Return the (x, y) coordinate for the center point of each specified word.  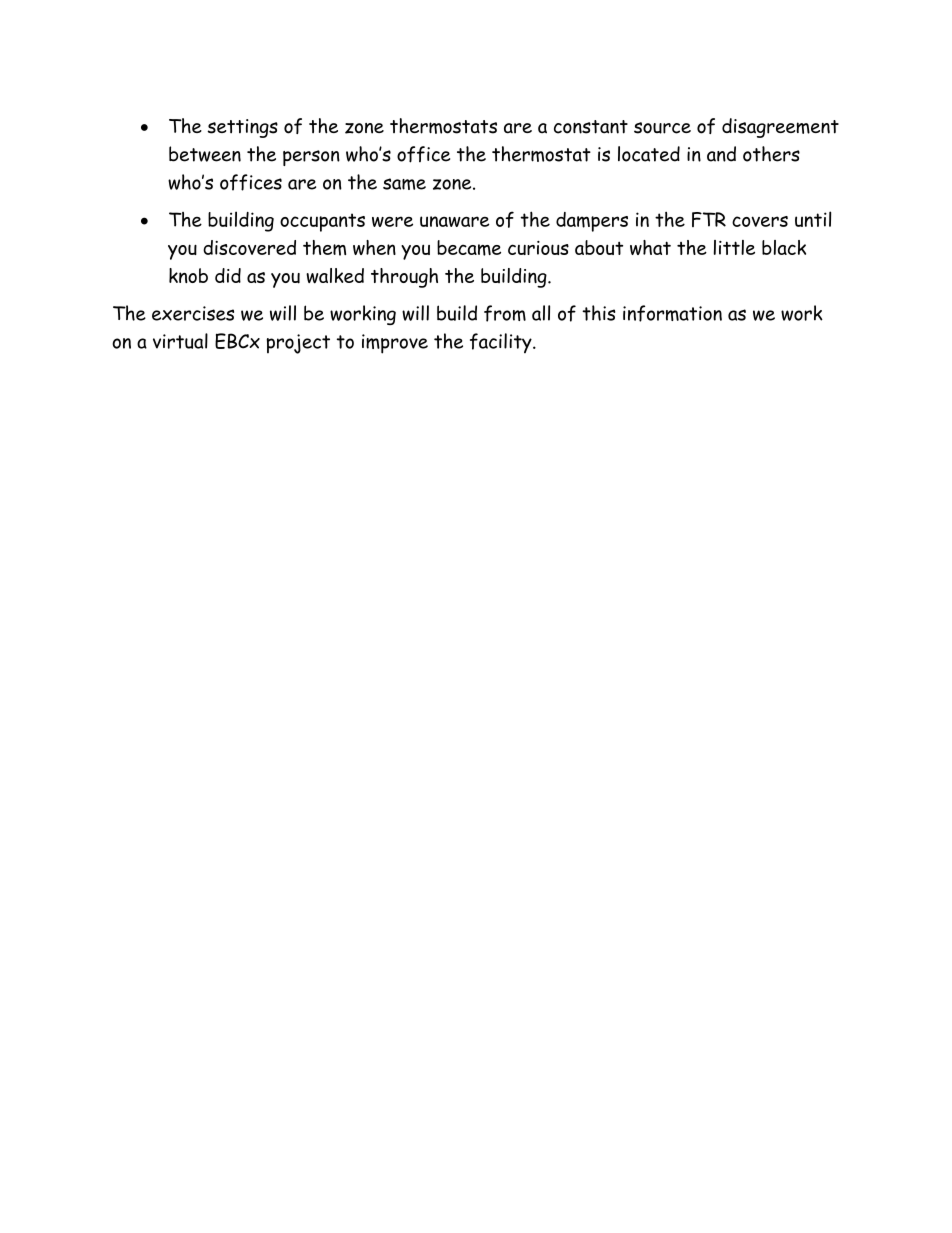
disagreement (780, 128)
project (298, 344)
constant (591, 127)
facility (502, 343)
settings (242, 128)
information (672, 313)
